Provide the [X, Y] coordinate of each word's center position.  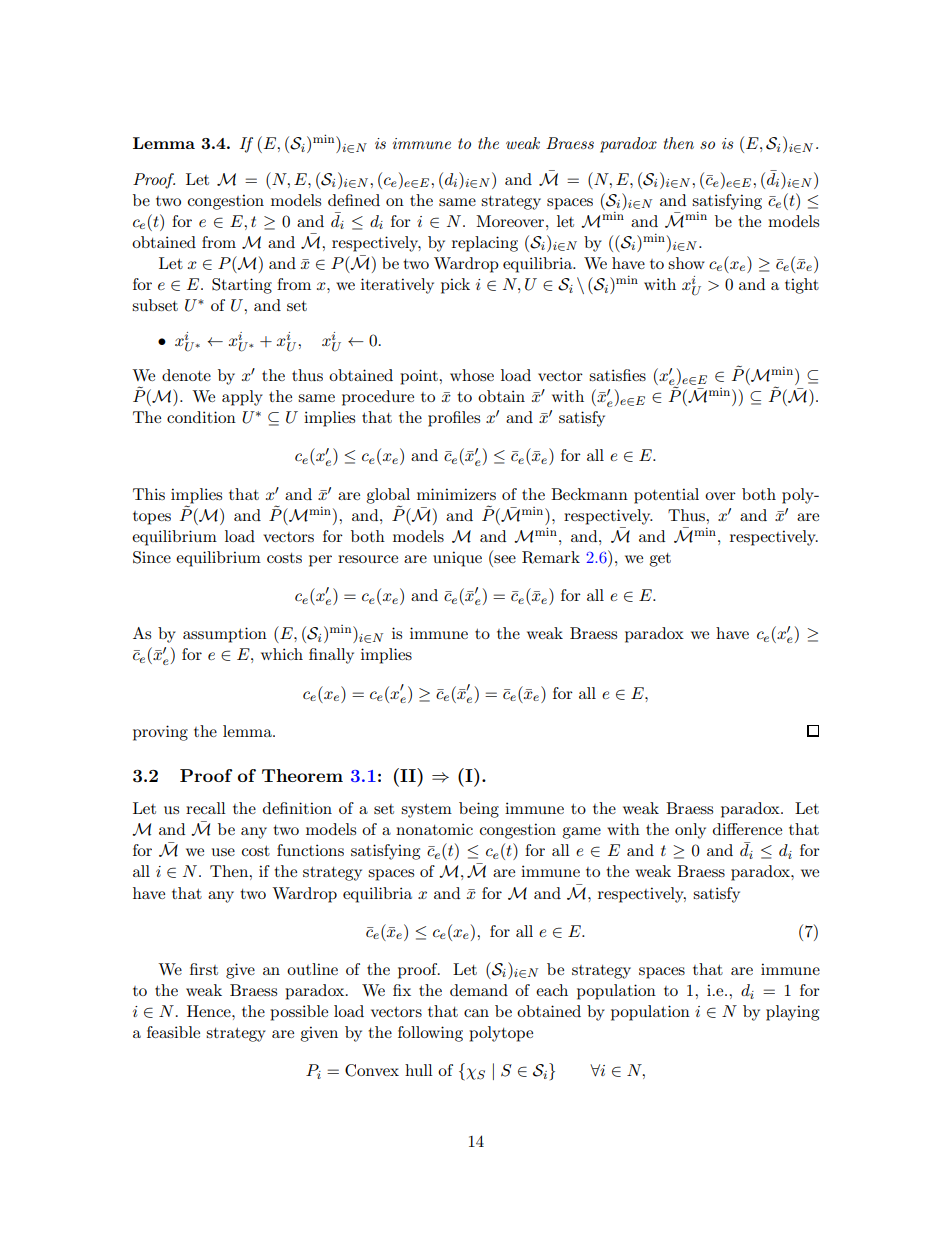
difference [747, 829]
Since [152, 557]
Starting [242, 286]
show [686, 263]
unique [457, 559]
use [223, 852]
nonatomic [434, 829]
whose [472, 375]
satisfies [617, 375]
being [479, 810]
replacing [485, 244]
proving [160, 733]
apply [242, 398]
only [690, 831]
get [660, 560]
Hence [210, 1011]
